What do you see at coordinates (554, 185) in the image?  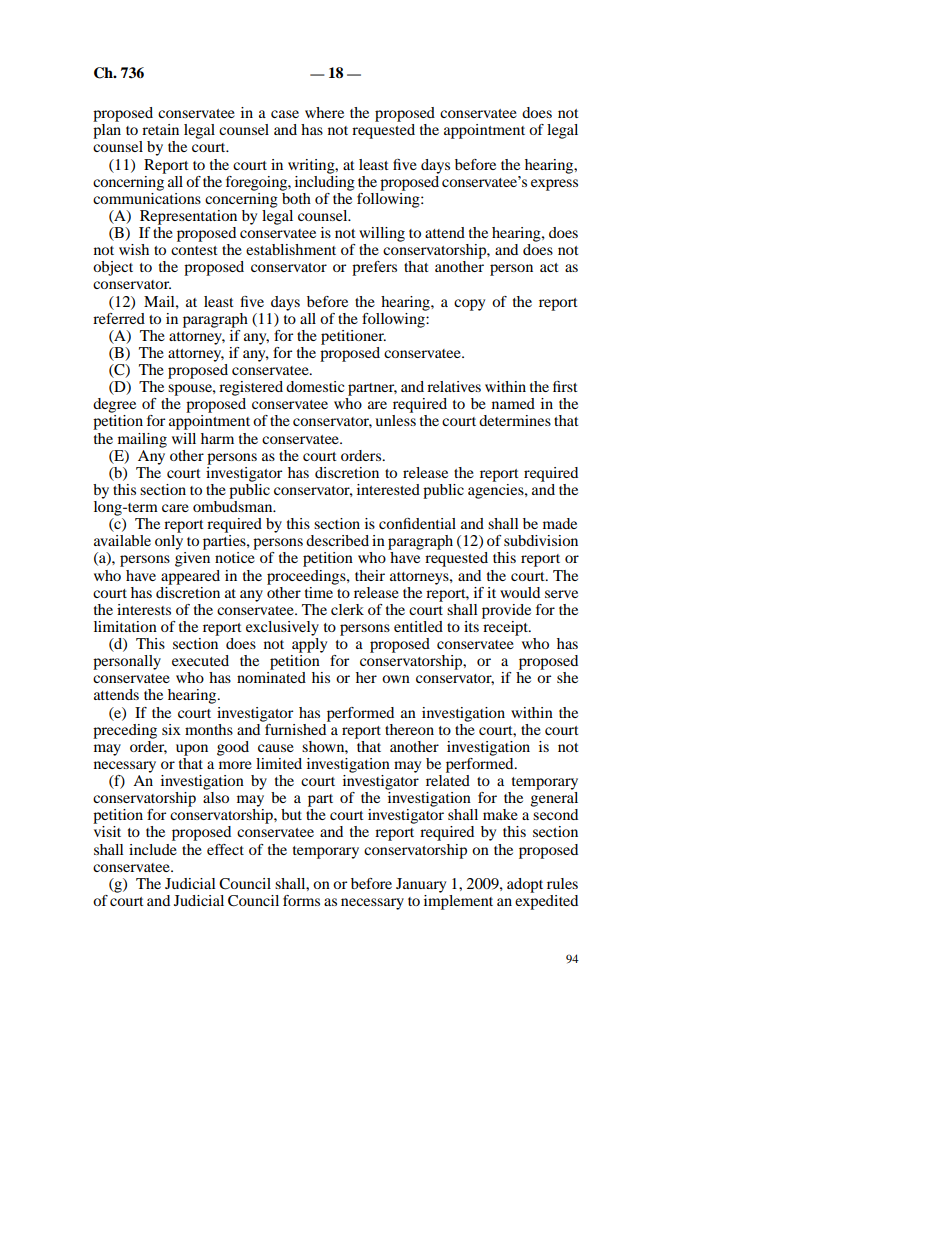 I see `express` at bounding box center [554, 185].
